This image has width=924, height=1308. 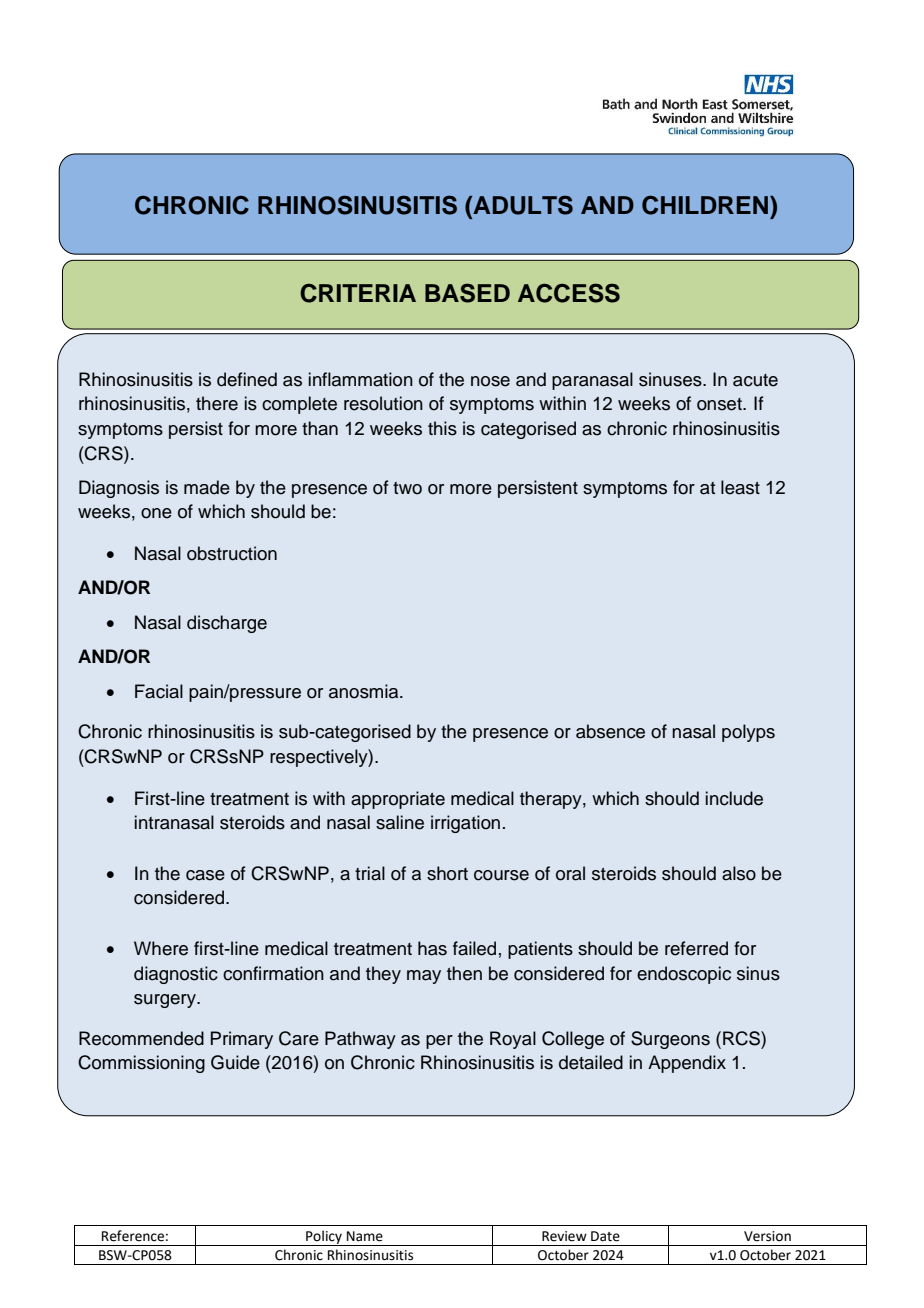 I want to click on least, so click(x=740, y=487).
